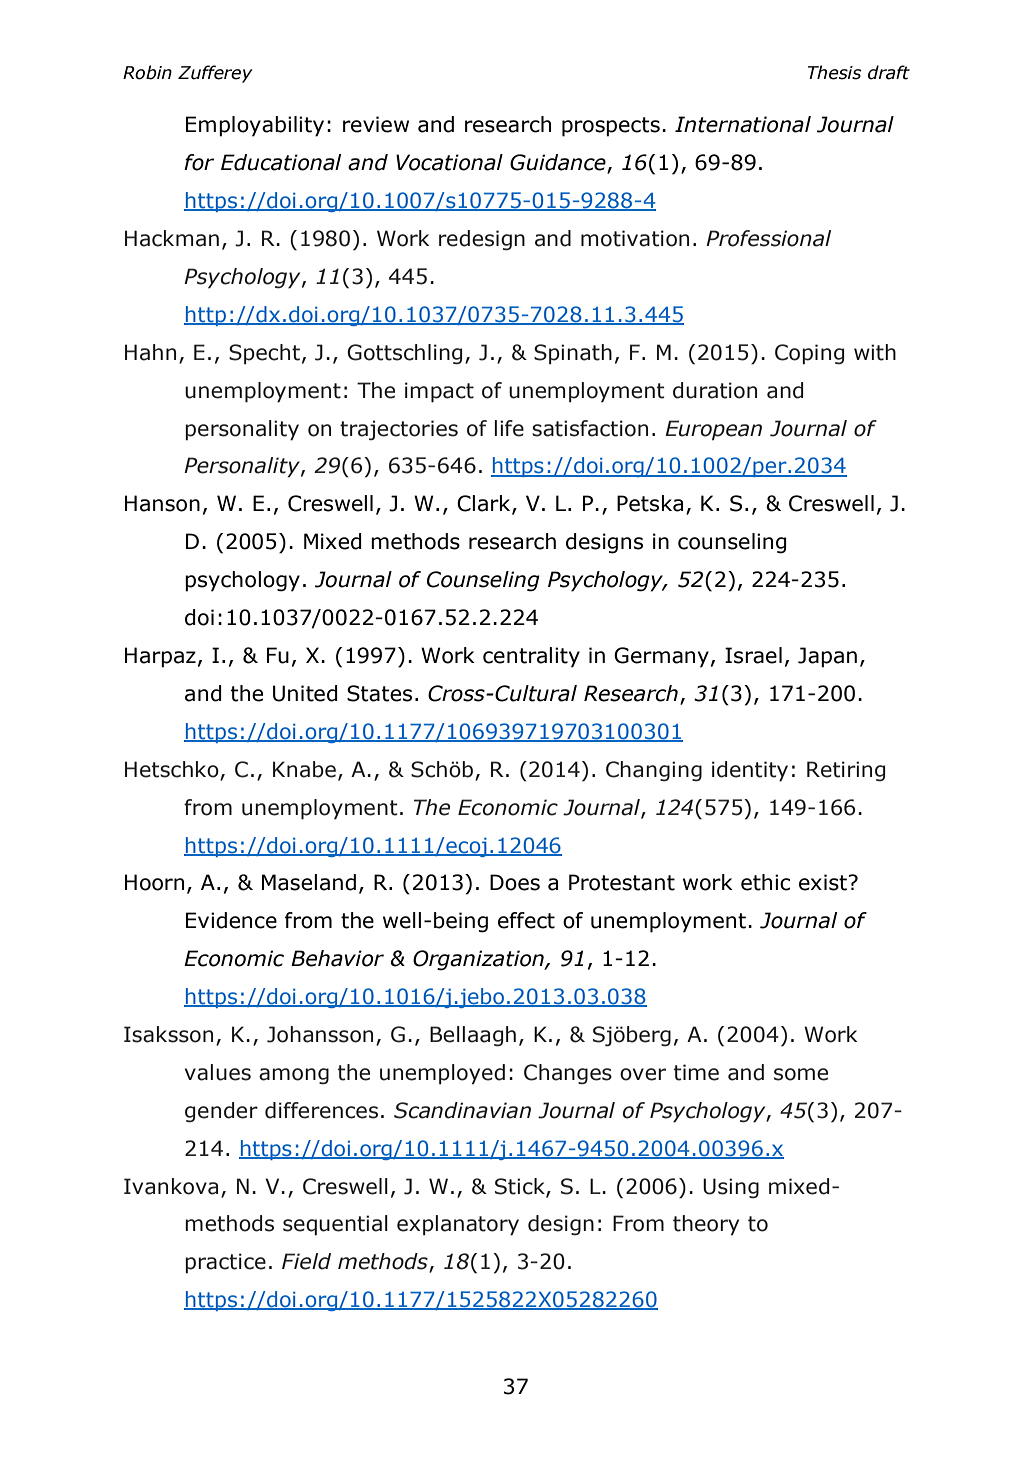  What do you see at coordinates (559, 163) in the screenshot?
I see `Guidance` at bounding box center [559, 163].
